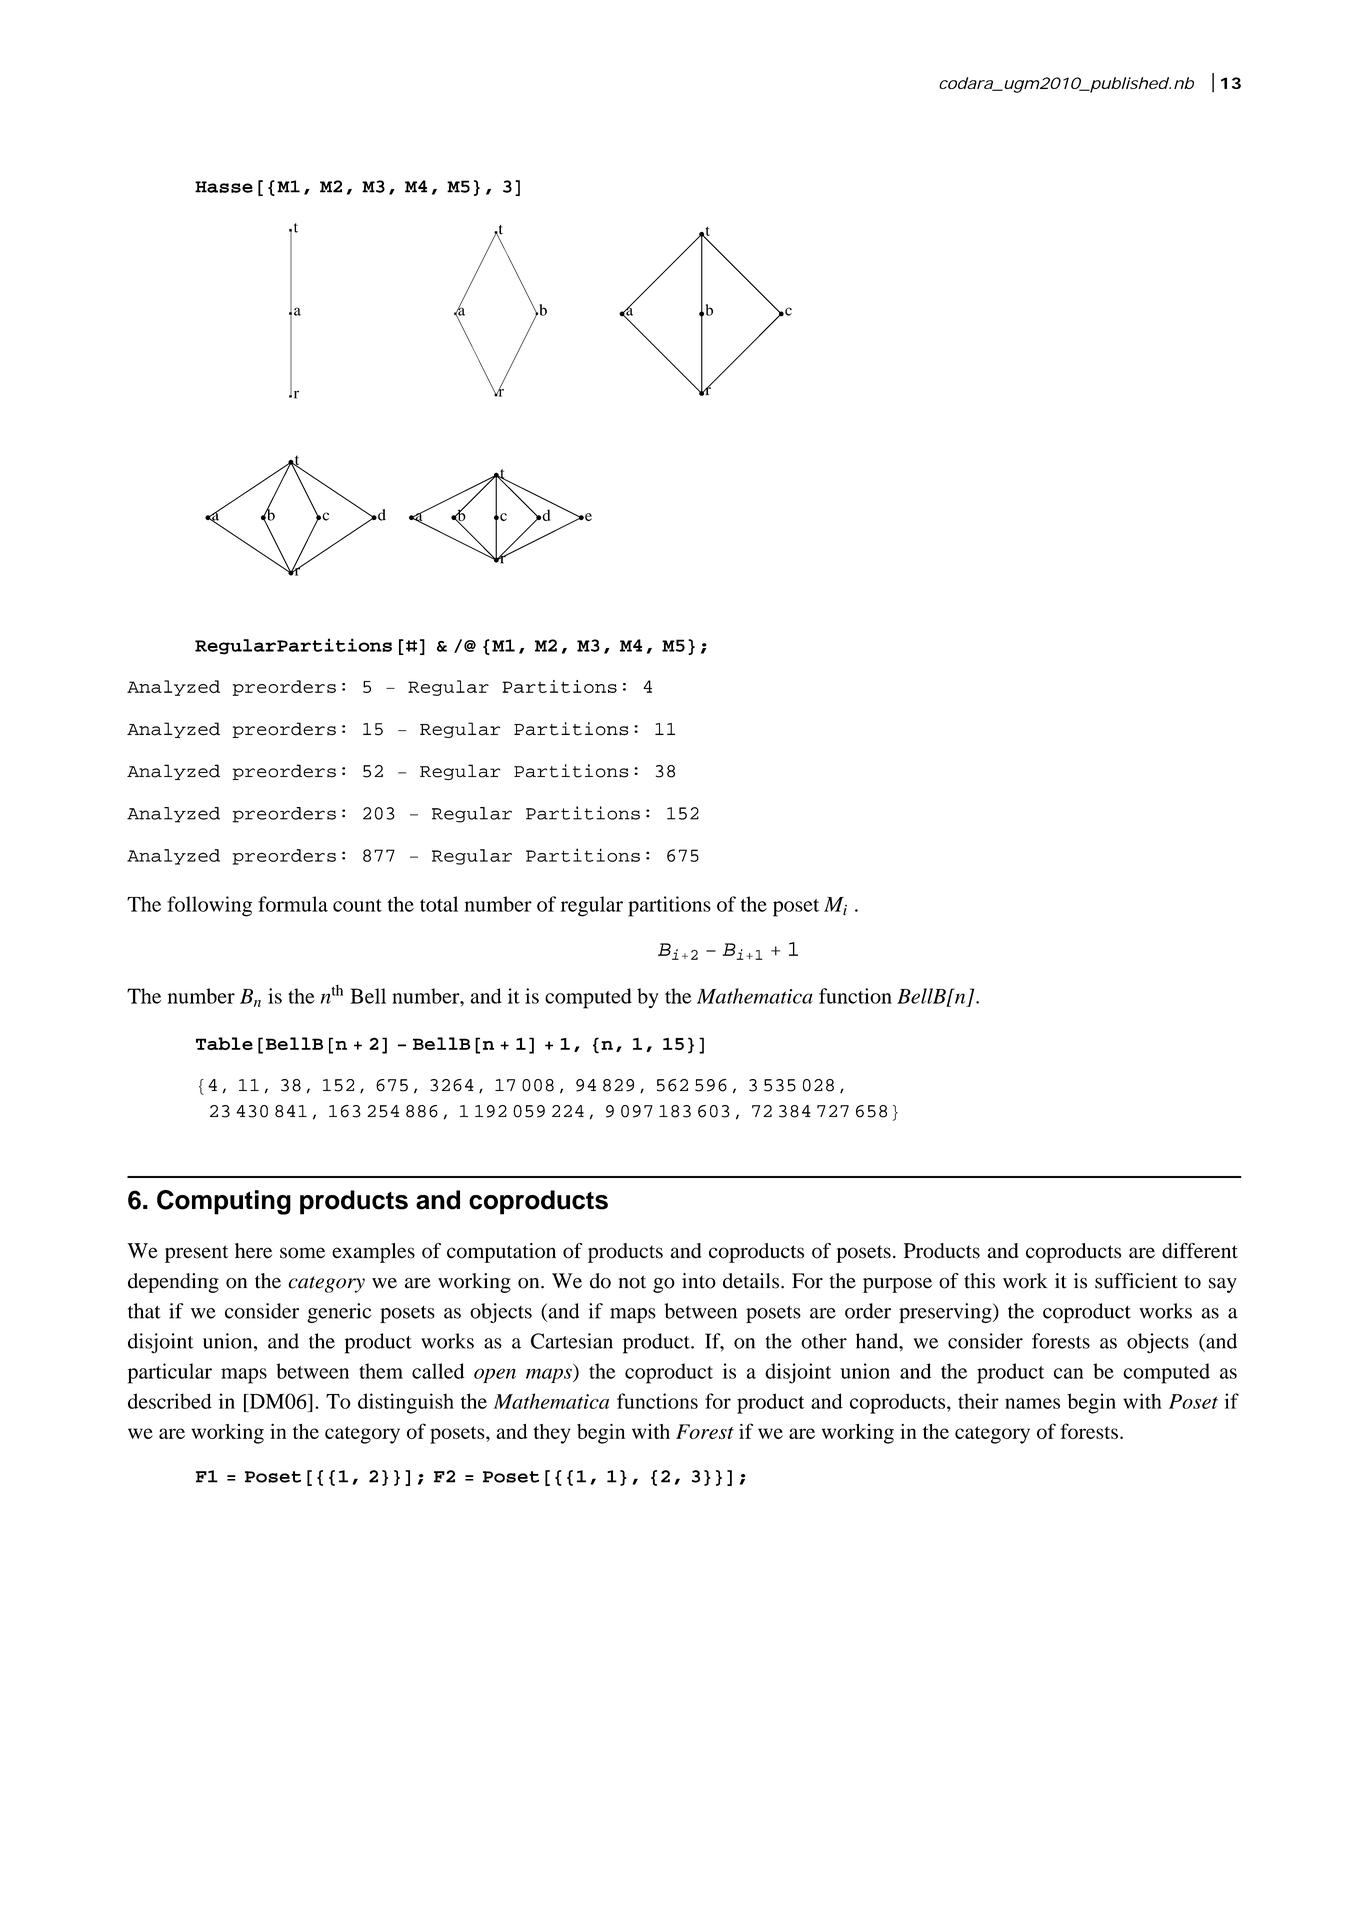 The image size is (1365, 1931). Describe the element at coordinates (357, 905) in the screenshot. I see `count` at that location.
